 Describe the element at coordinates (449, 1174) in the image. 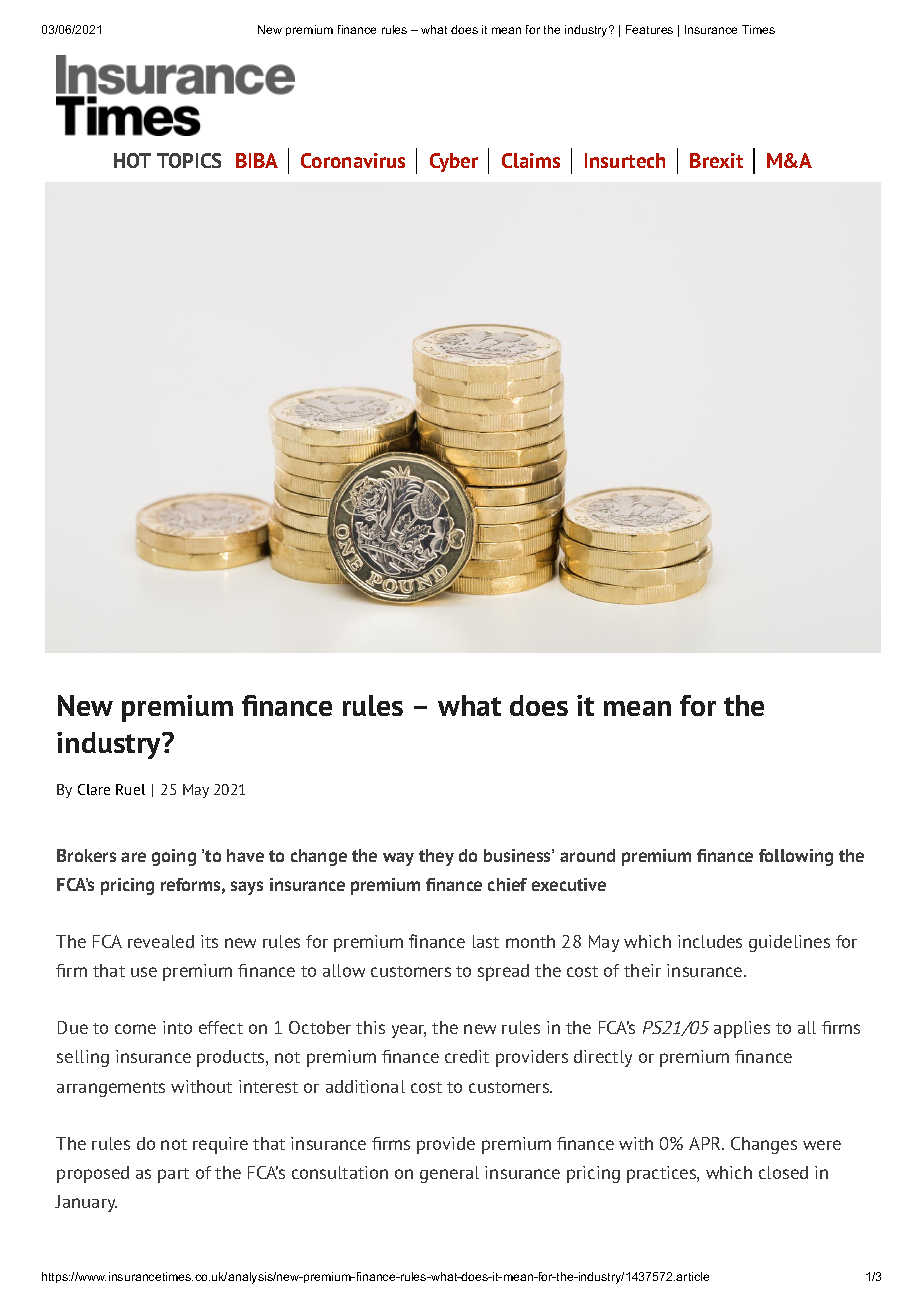

I see `general` at that location.
